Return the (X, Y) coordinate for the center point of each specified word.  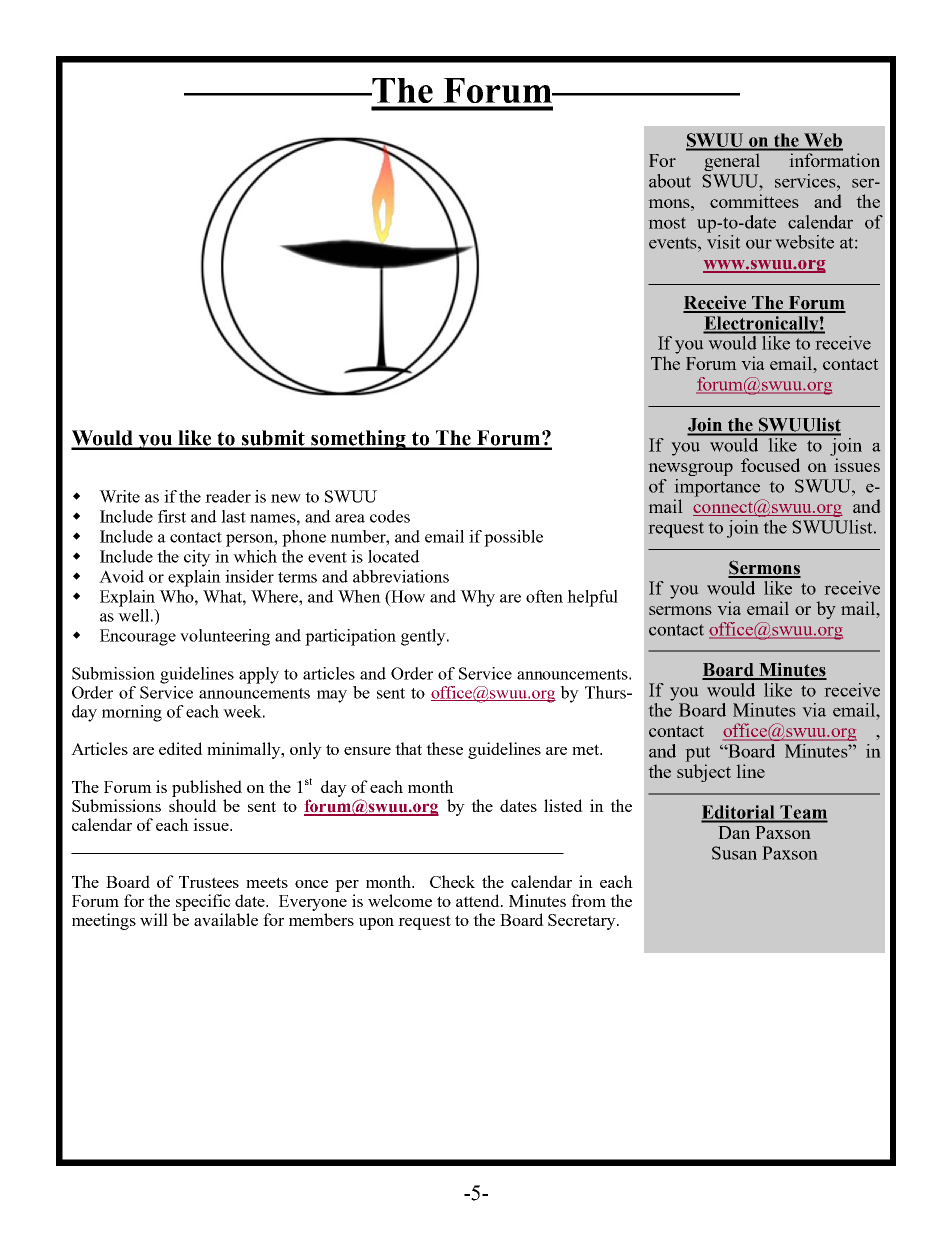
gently (424, 637)
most (667, 223)
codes (390, 516)
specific (203, 902)
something (358, 440)
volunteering (225, 637)
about (670, 181)
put (698, 754)
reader (228, 496)
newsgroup (690, 469)
